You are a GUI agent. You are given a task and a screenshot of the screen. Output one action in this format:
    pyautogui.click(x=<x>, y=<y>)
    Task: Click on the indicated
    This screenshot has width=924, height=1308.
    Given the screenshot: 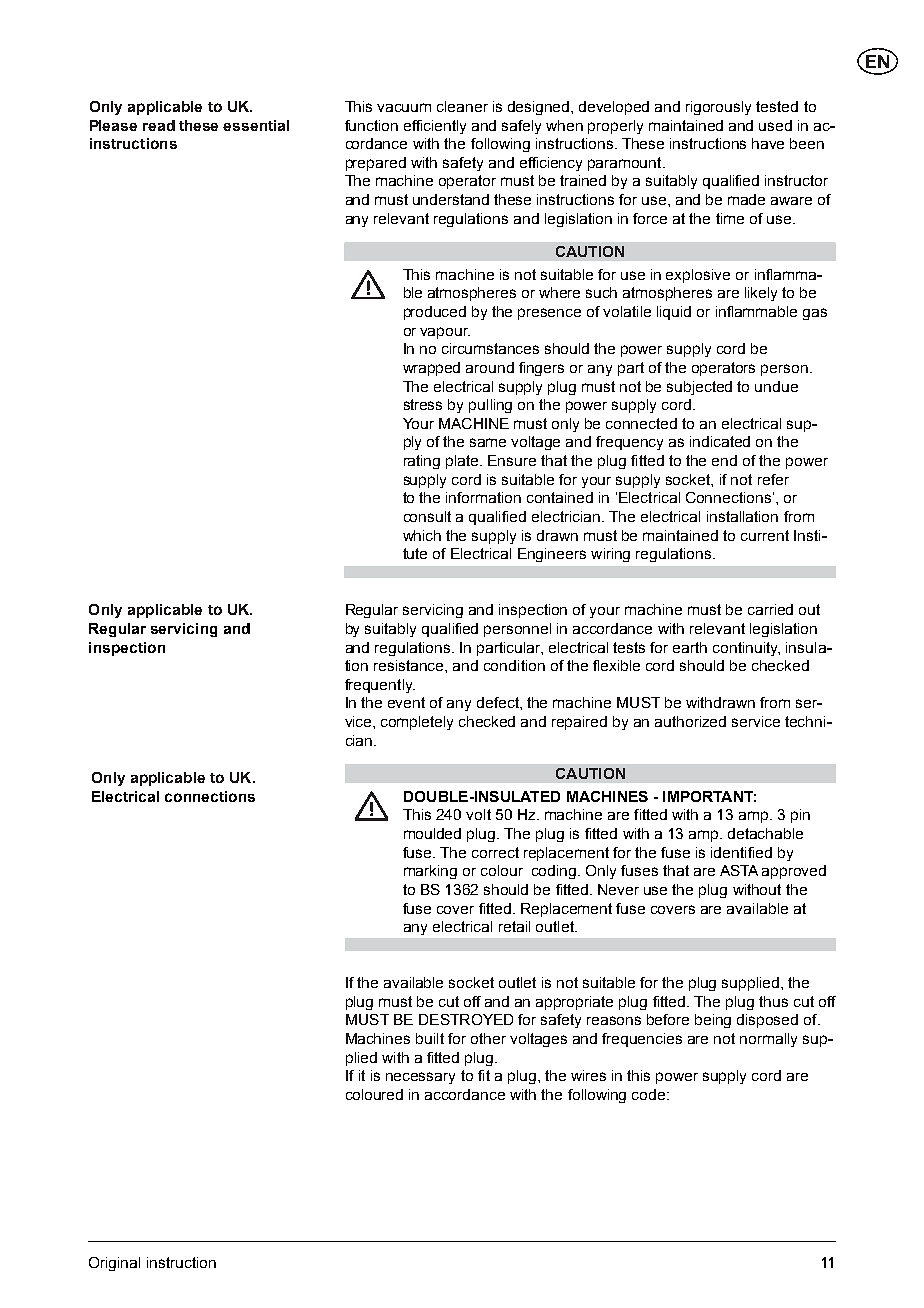 What is the action you would take?
    pyautogui.click(x=720, y=441)
